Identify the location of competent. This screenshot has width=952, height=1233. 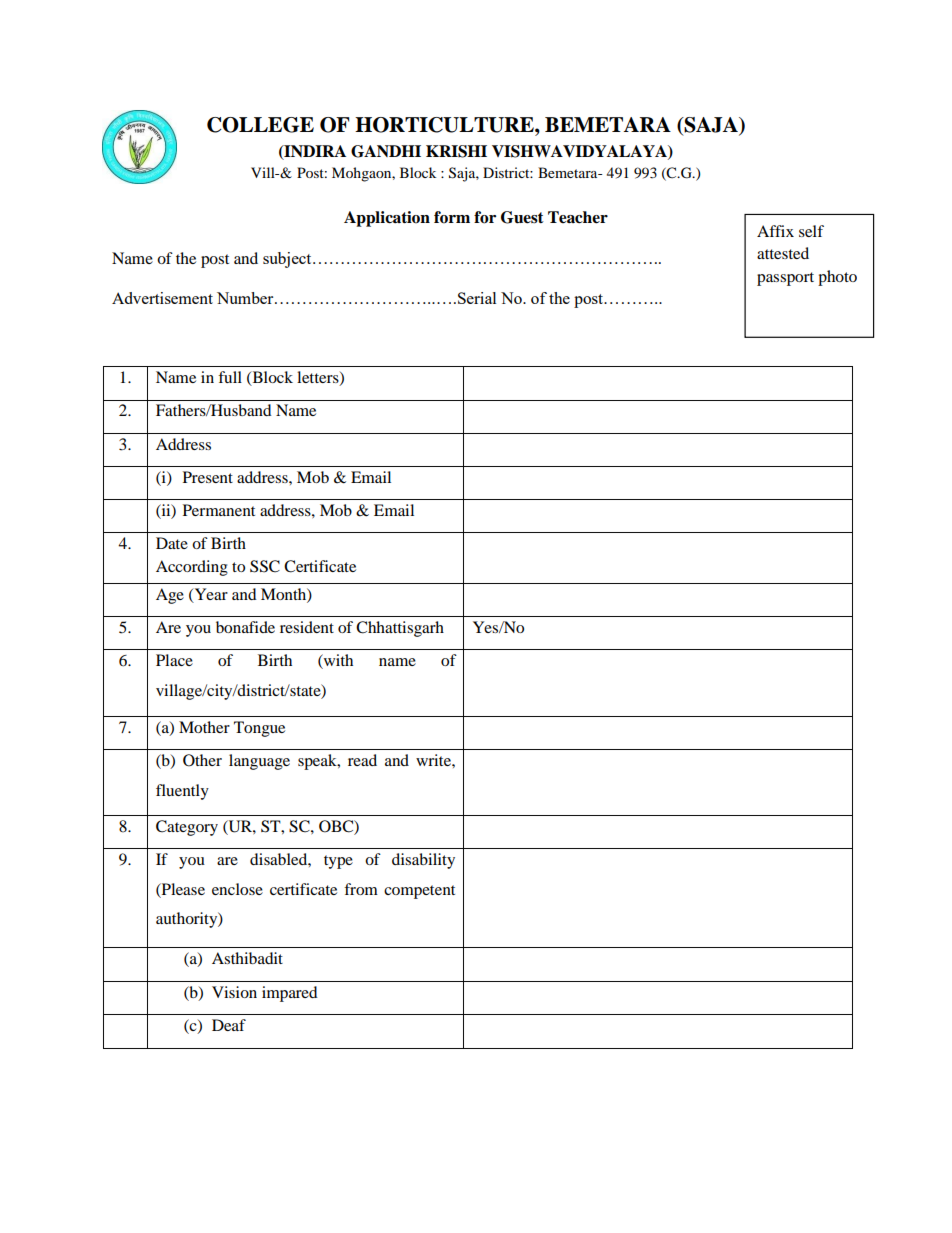
(419, 892).
